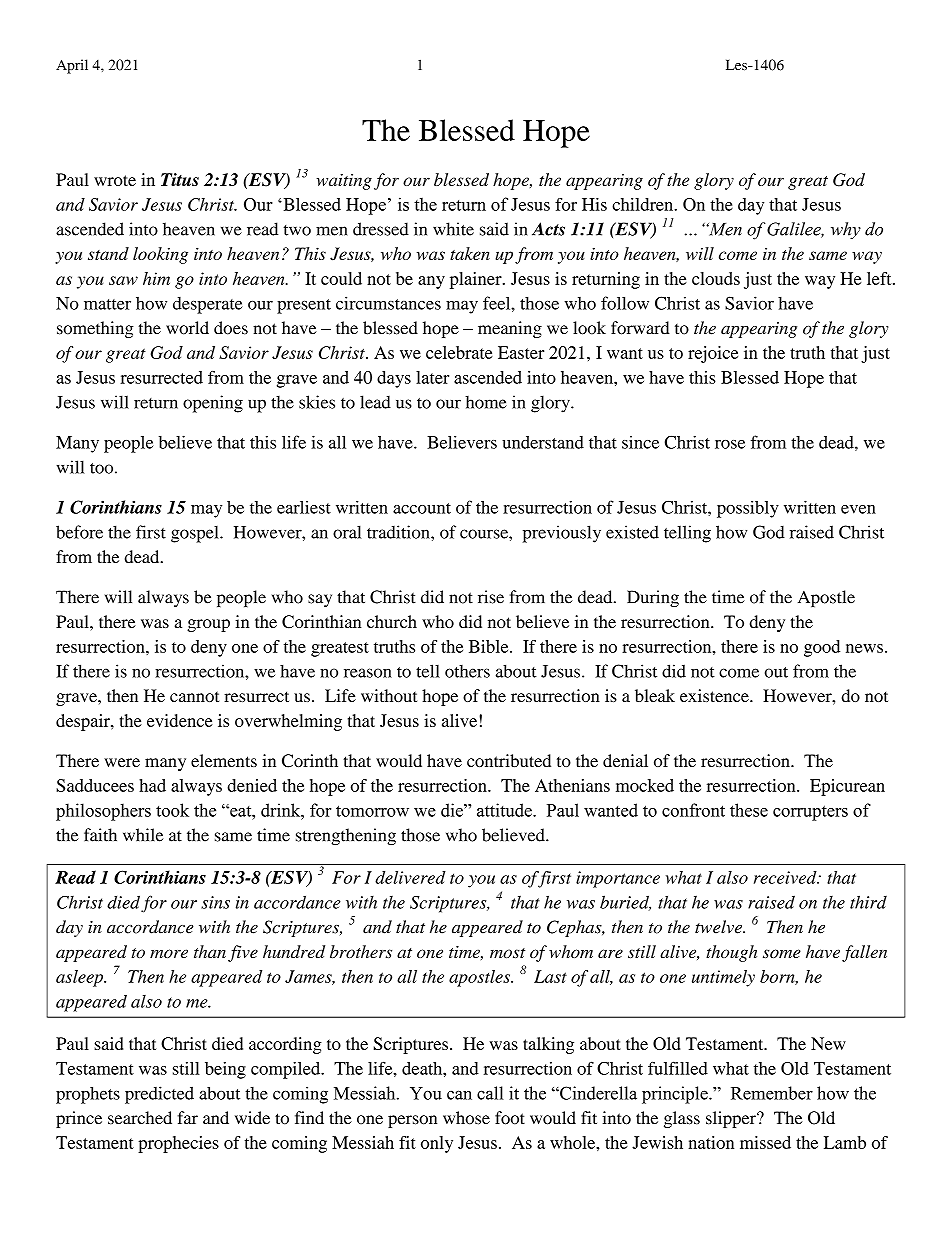  Describe the element at coordinates (188, 1117) in the image. I see `far` at that location.
